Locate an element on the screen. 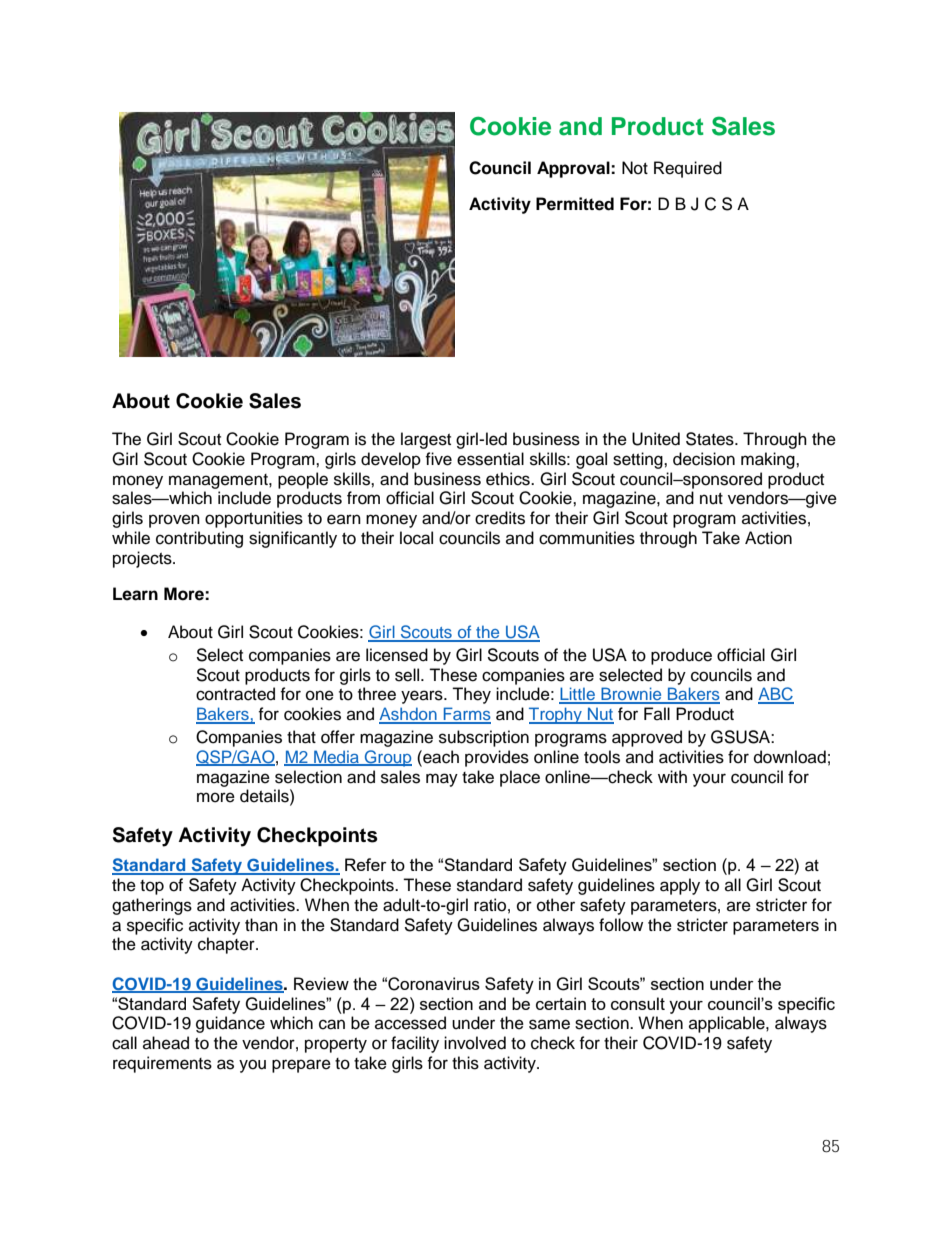 The image size is (952, 1233). five is located at coordinates (438, 459).
